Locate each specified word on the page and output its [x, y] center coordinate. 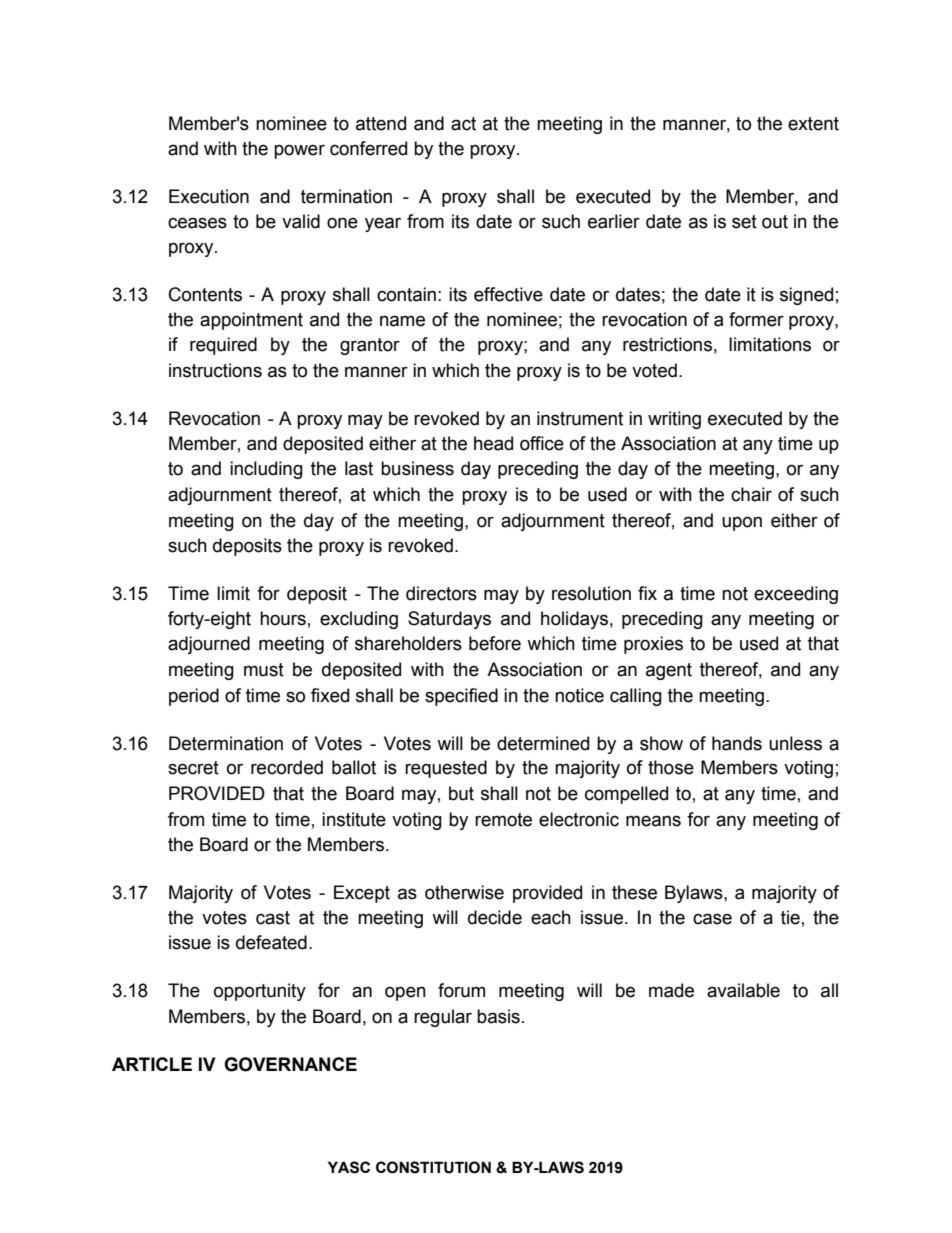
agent [669, 671]
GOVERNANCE [290, 1064]
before [495, 643]
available [743, 990]
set [744, 222]
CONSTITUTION [433, 1167]
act [463, 124]
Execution [209, 196]
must [264, 670]
